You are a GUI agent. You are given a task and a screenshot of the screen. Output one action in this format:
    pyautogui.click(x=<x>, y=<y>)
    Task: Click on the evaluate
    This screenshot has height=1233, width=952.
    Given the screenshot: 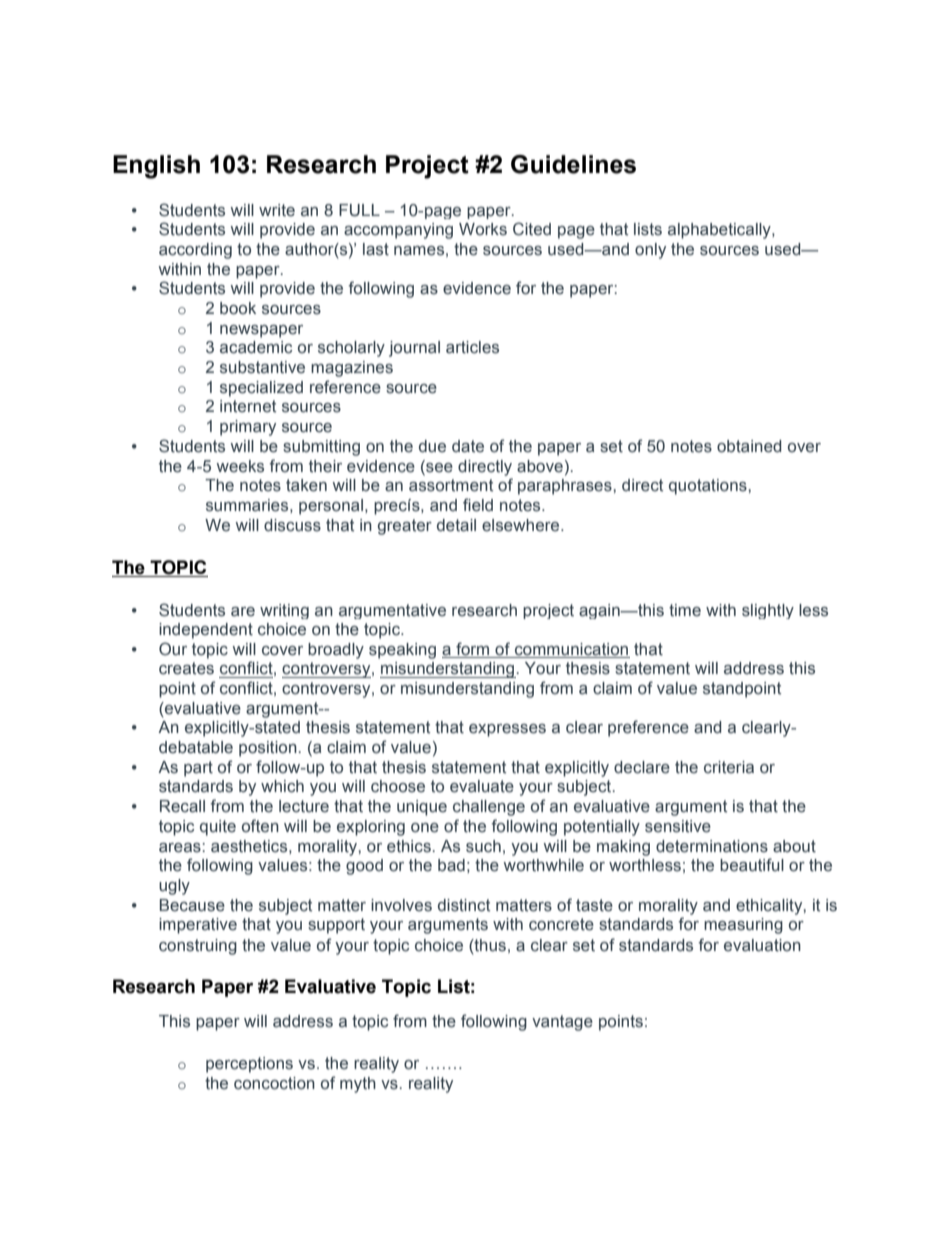 What is the action you would take?
    pyautogui.click(x=482, y=786)
